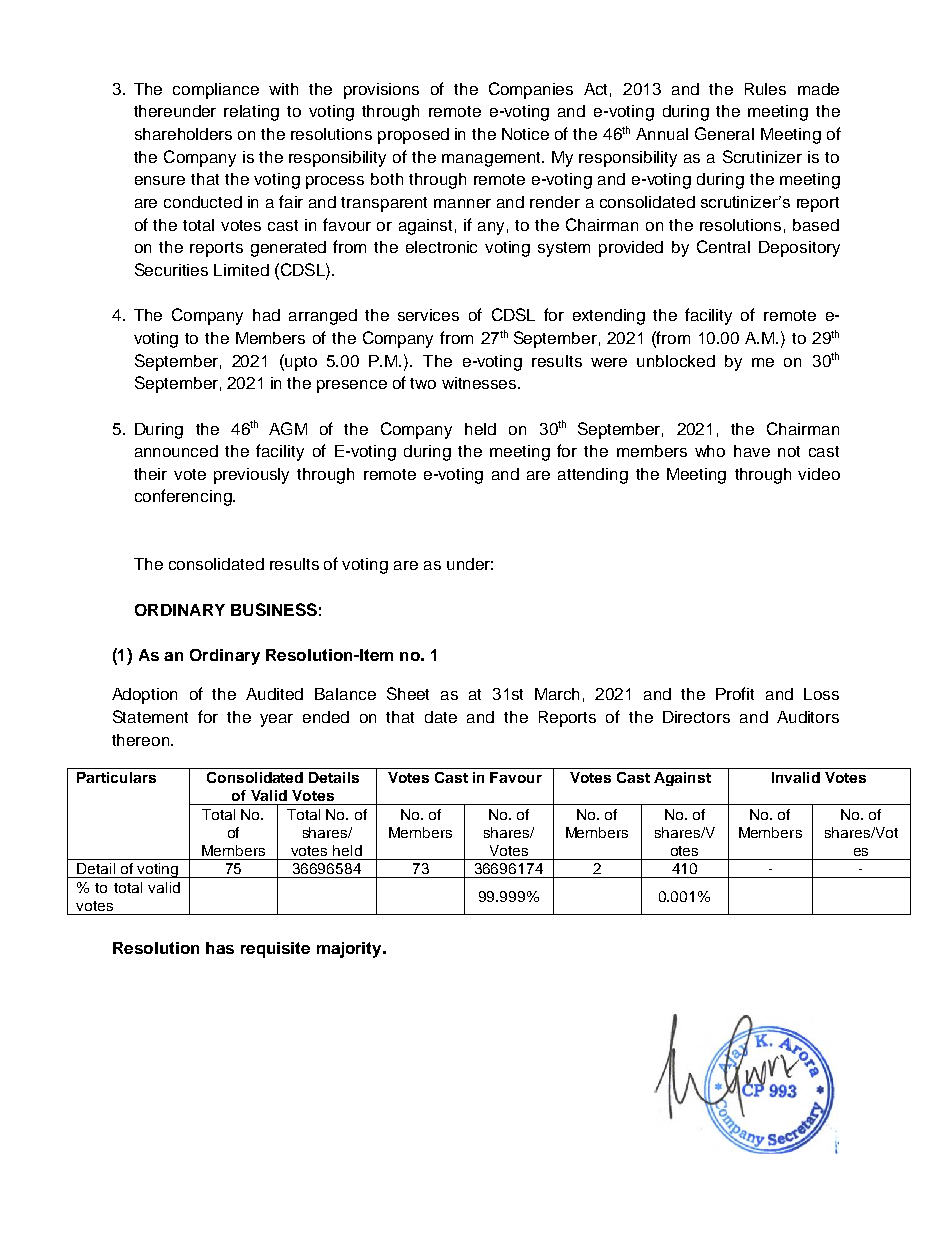 The height and width of the document is (1233, 952). What do you see at coordinates (676, 361) in the document?
I see `unblocked` at bounding box center [676, 361].
